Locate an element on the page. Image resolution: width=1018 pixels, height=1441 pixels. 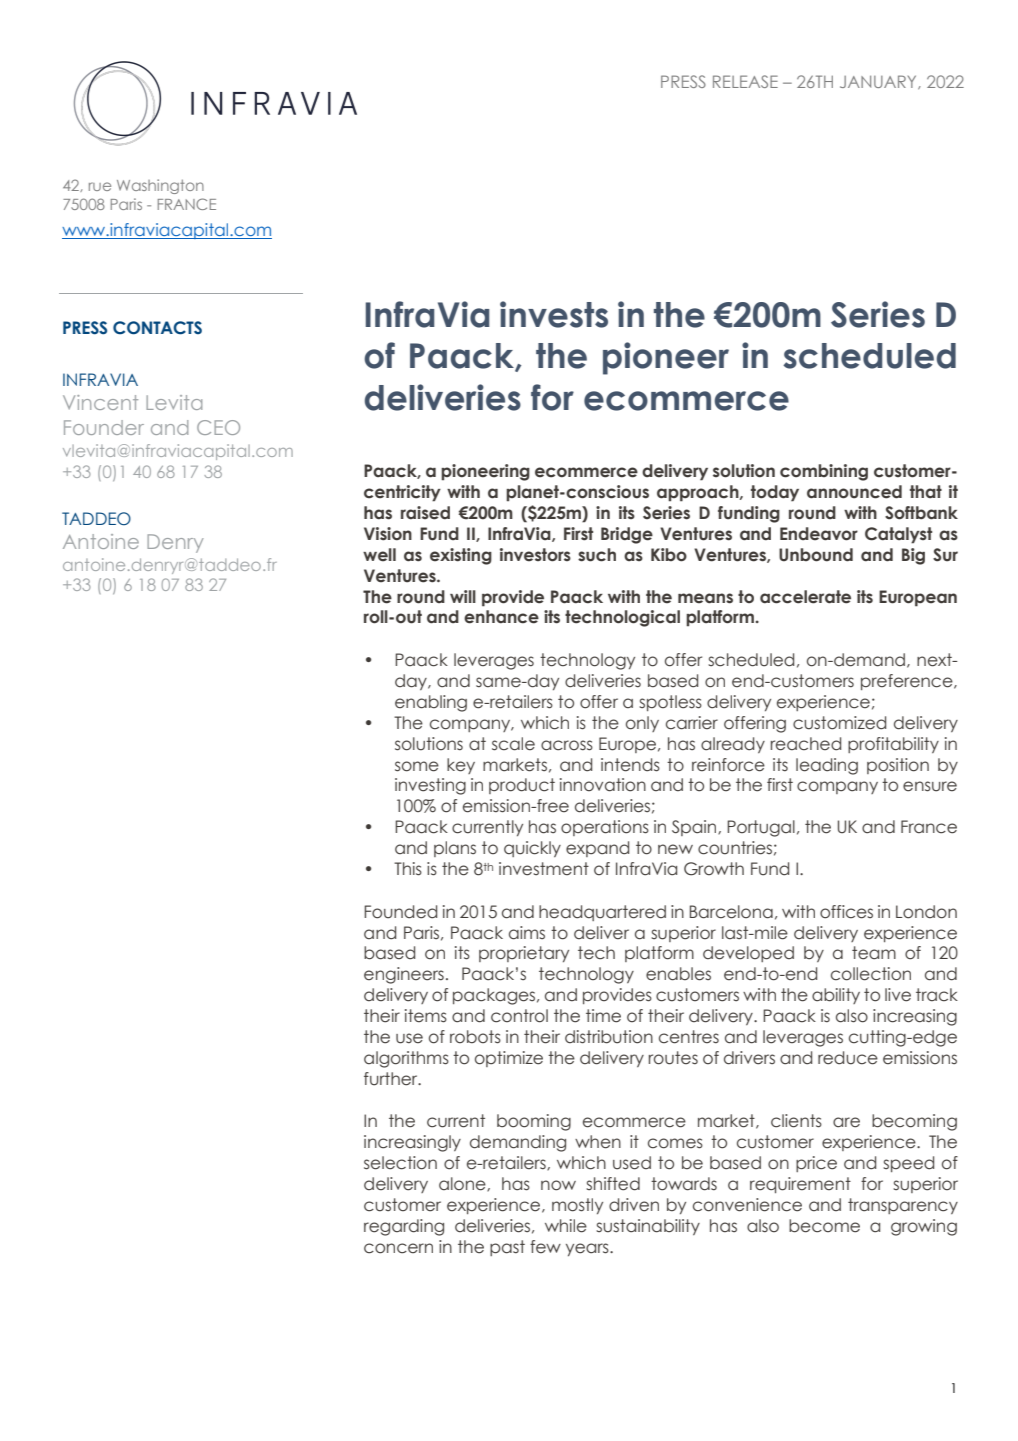
concern is located at coordinates (398, 1248).
